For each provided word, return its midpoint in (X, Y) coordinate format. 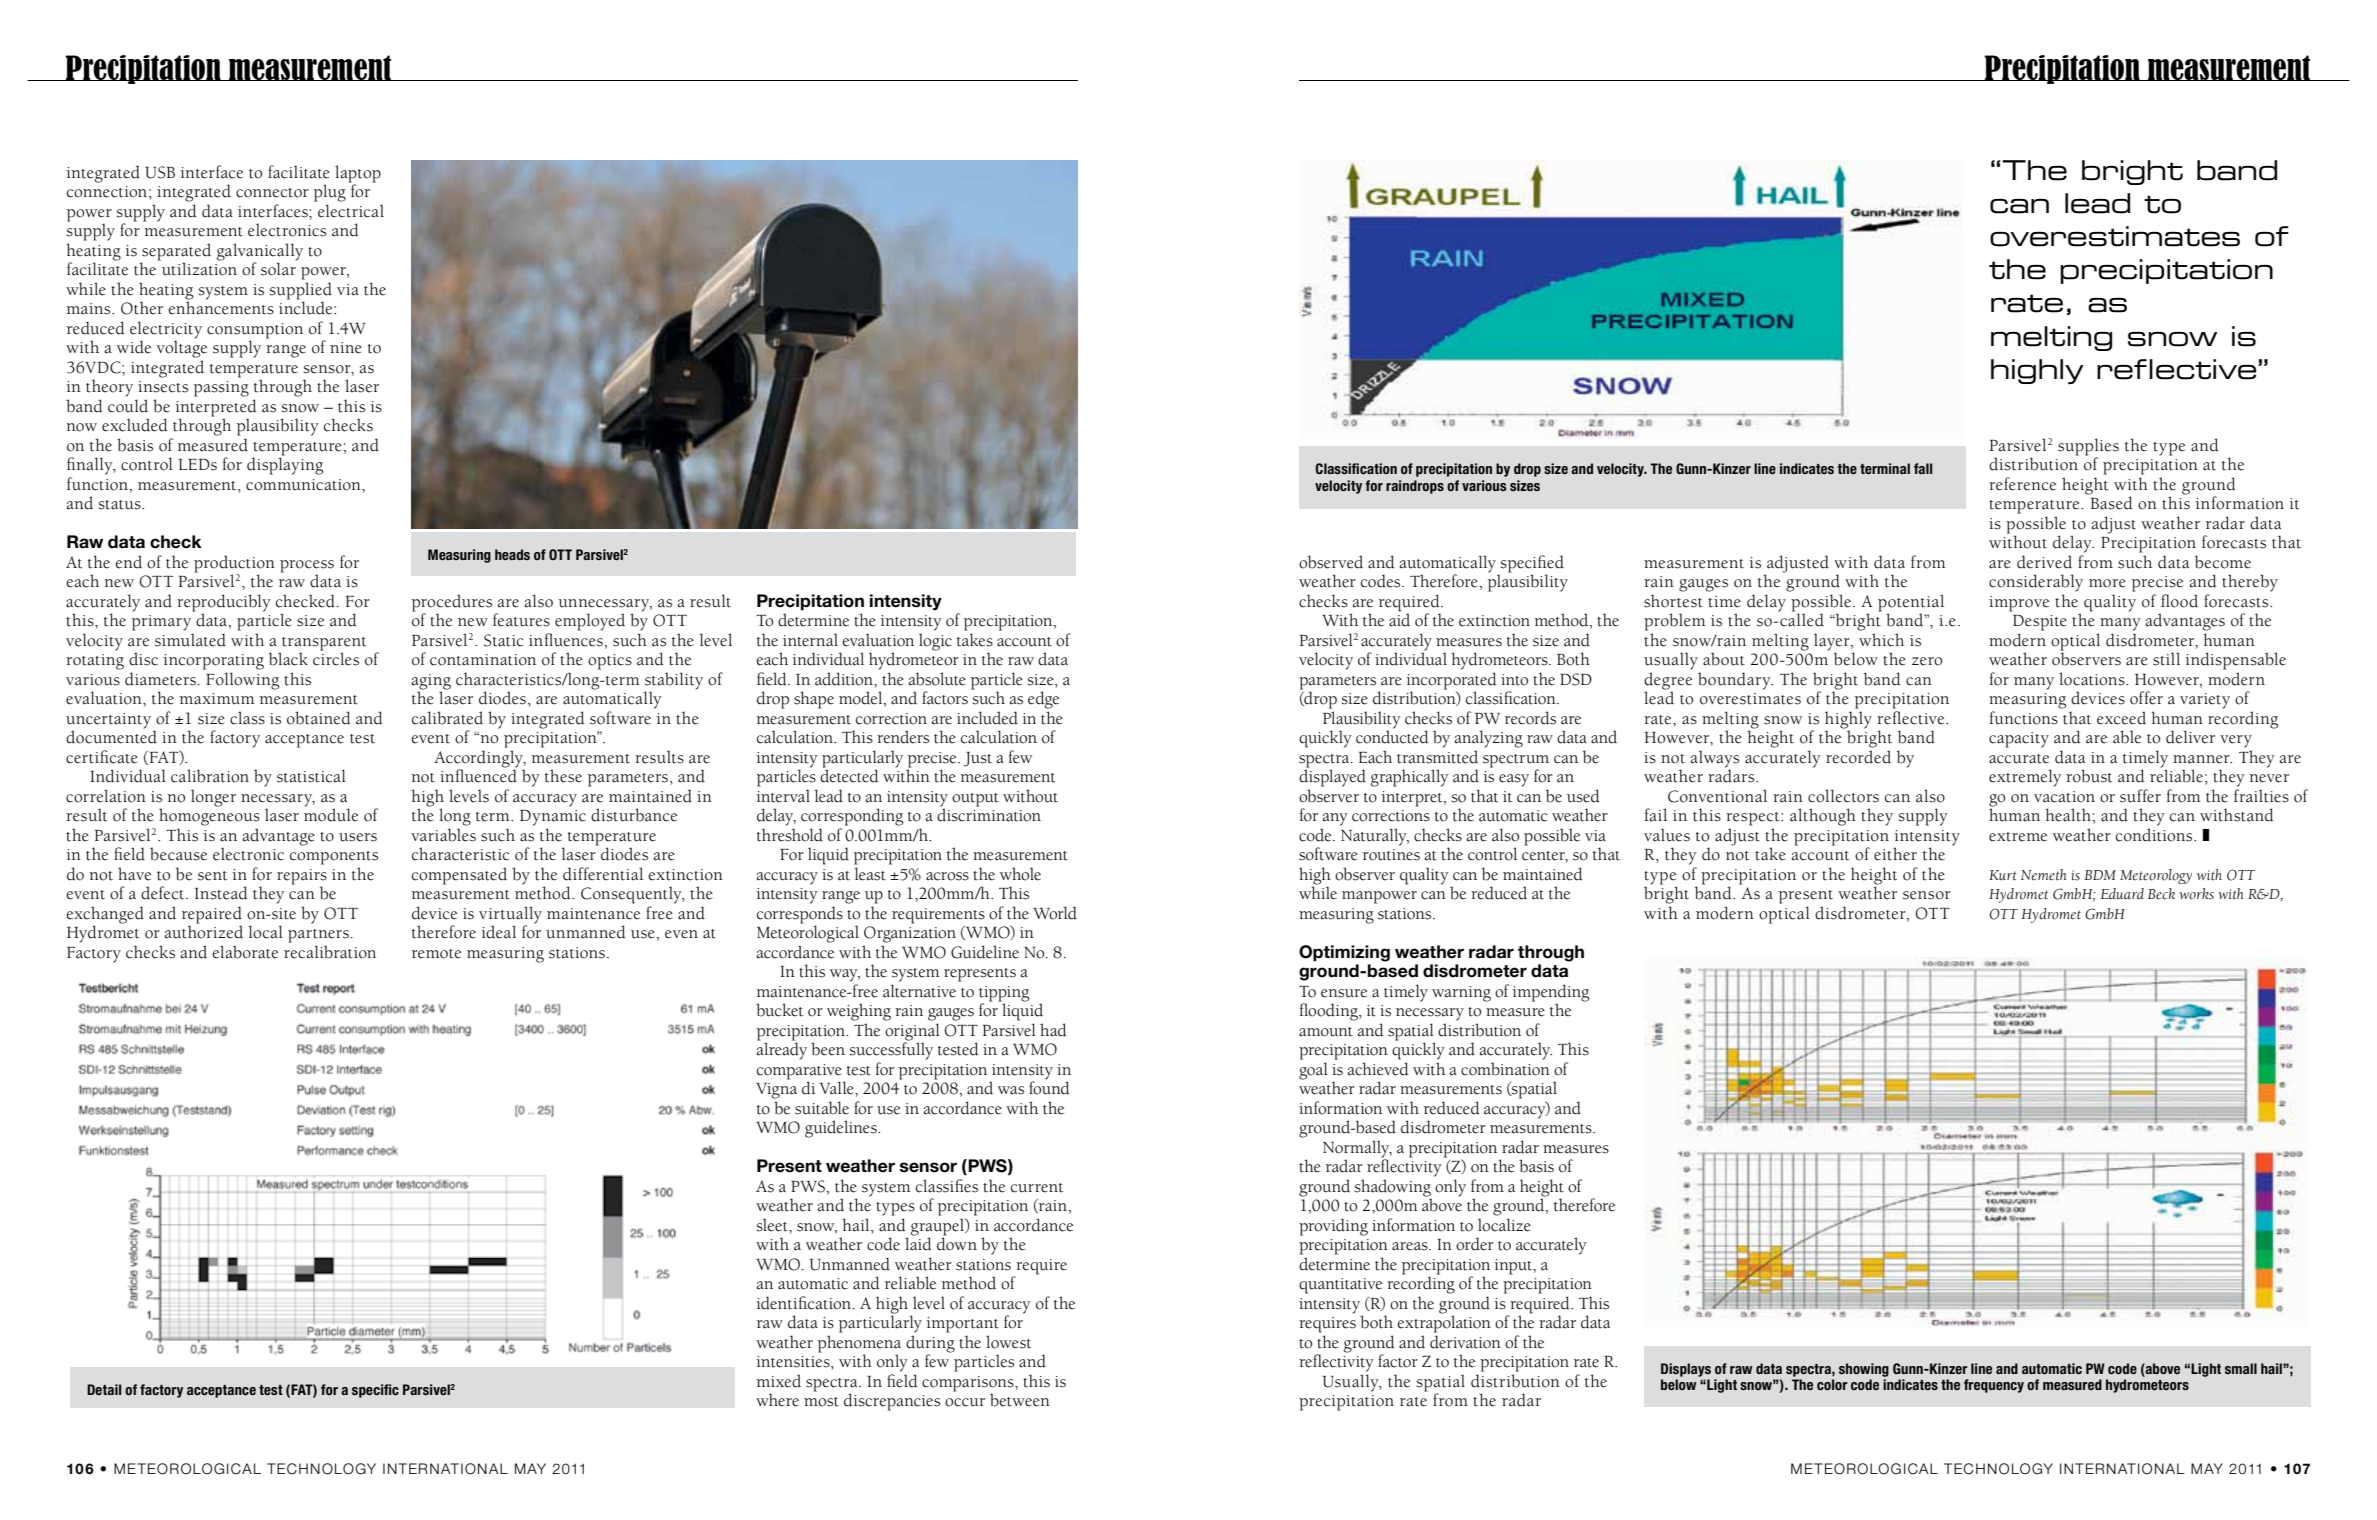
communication (304, 485)
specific (375, 1391)
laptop (358, 175)
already (782, 1050)
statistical (311, 776)
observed (1331, 562)
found (1049, 1087)
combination (1505, 1069)
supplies (2088, 448)
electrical (351, 211)
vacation (2064, 797)
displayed (1332, 777)
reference (2022, 484)
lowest (1008, 1342)
